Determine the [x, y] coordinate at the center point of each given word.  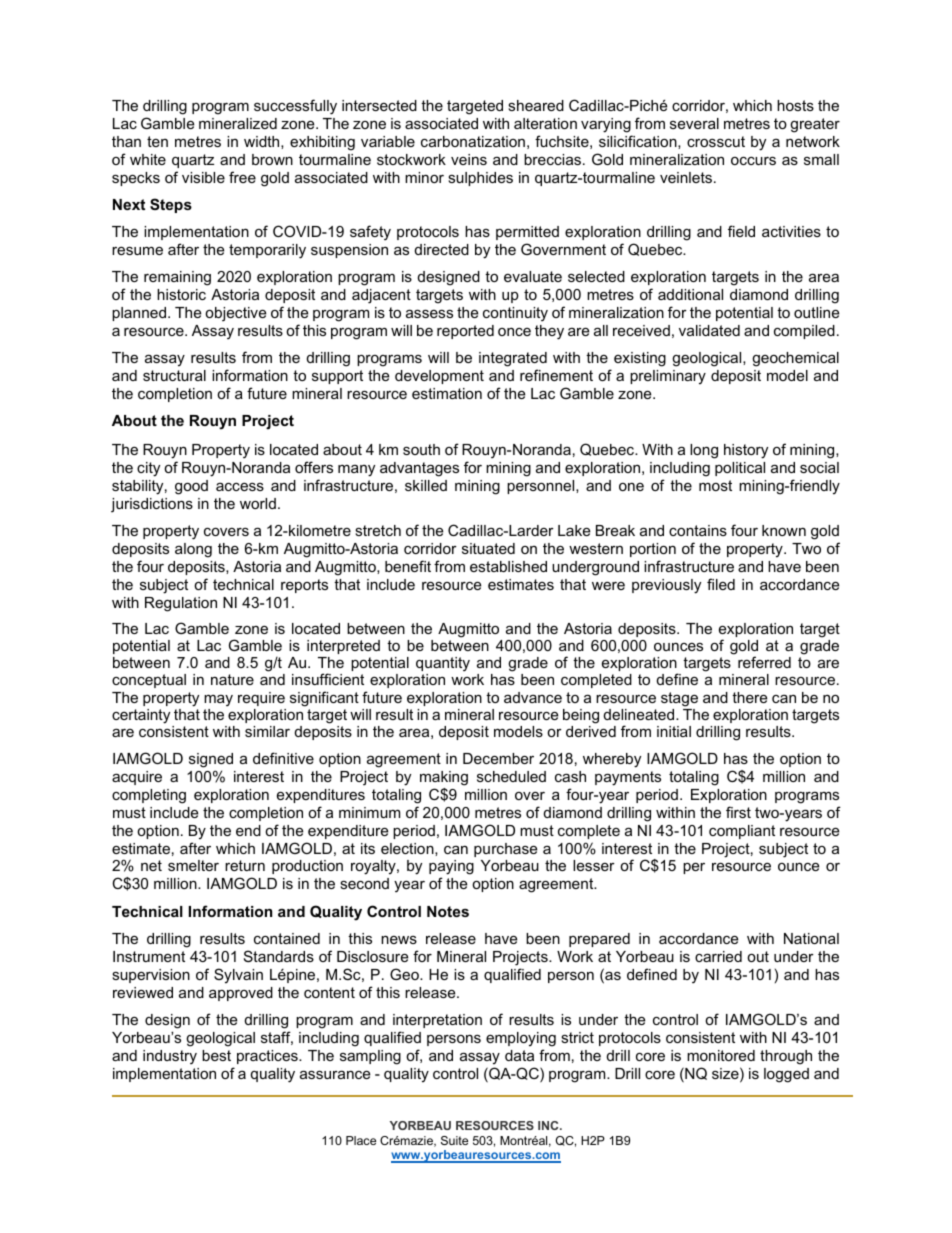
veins [469, 159]
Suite [454, 1140]
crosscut [716, 141]
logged [786, 1075]
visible [203, 177]
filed [721, 584]
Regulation [181, 604]
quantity [443, 666]
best [216, 1055]
